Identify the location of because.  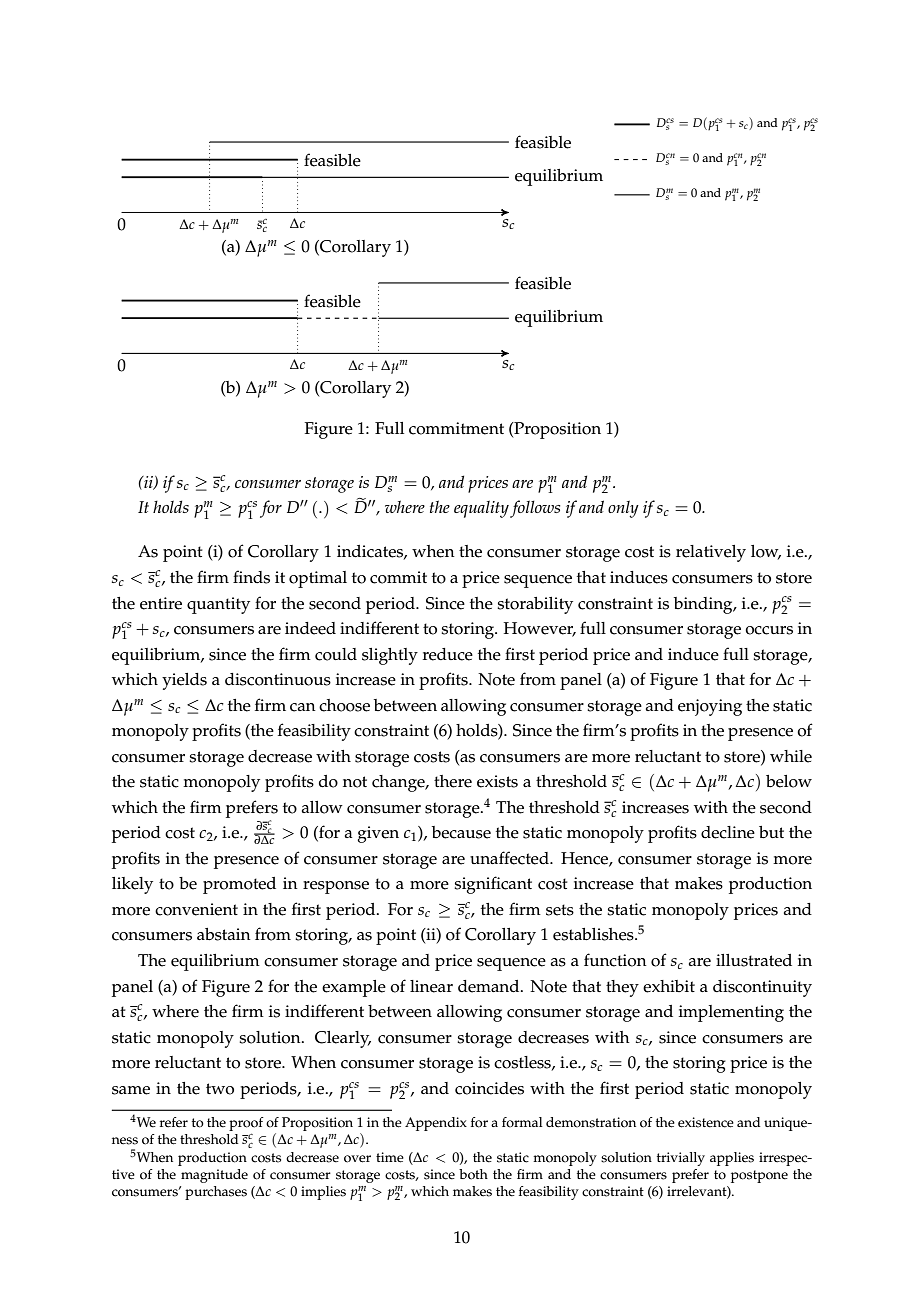
(461, 832).
